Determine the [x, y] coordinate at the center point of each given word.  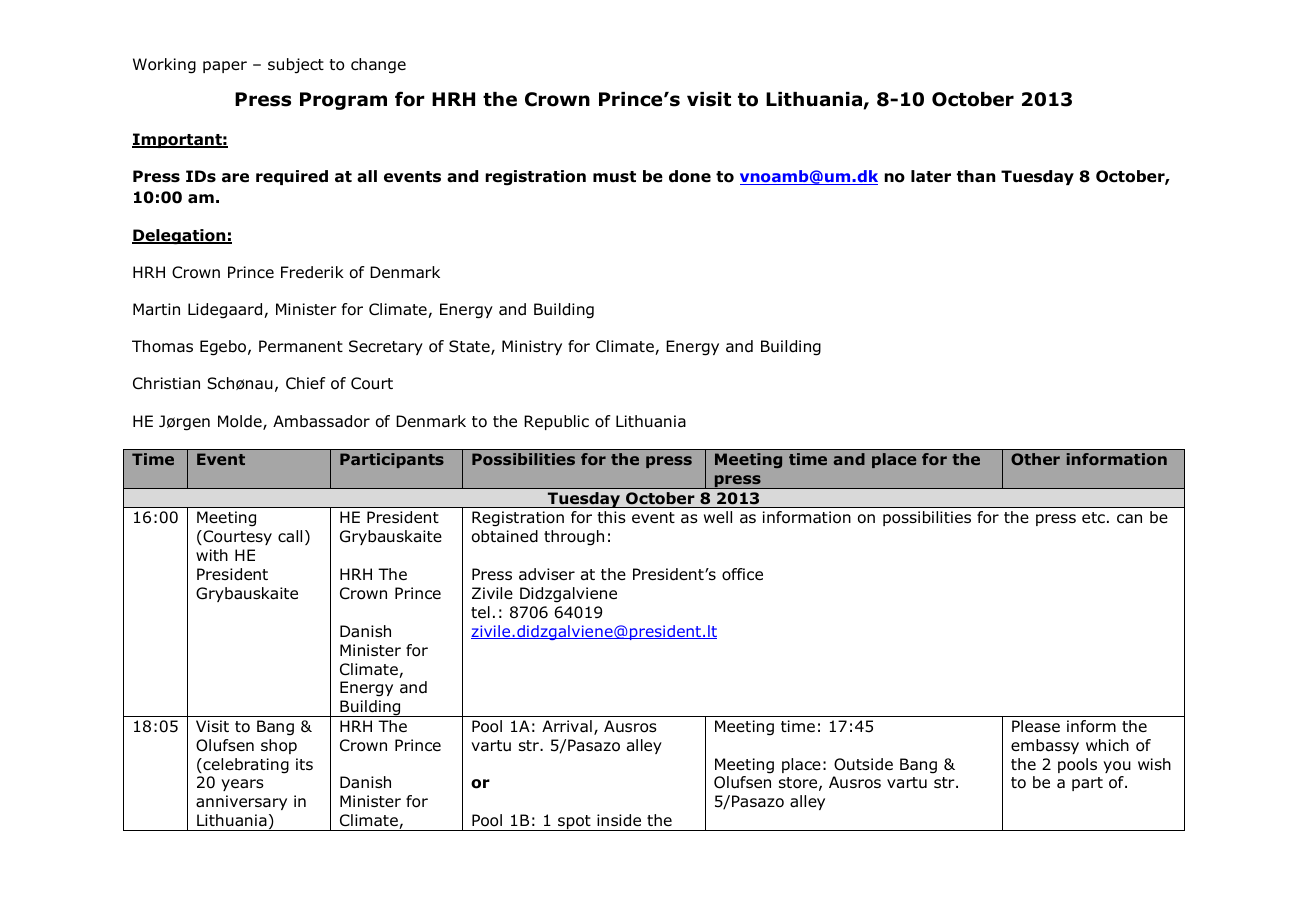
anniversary [241, 802]
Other [1035, 459]
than [976, 176]
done [690, 176]
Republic [556, 422]
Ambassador [321, 421]
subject [296, 66]
